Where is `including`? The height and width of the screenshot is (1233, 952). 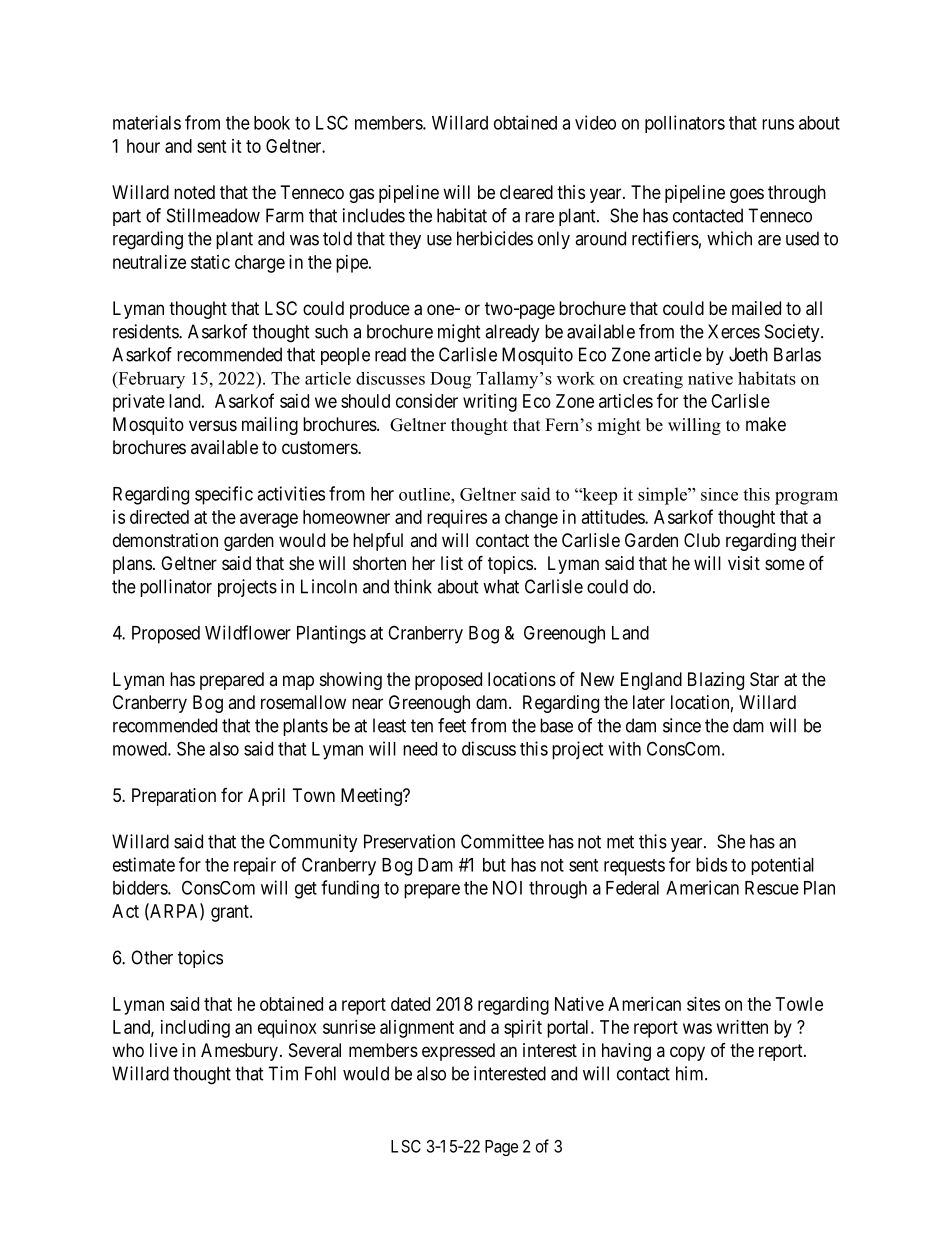
including is located at coordinates (195, 1029).
